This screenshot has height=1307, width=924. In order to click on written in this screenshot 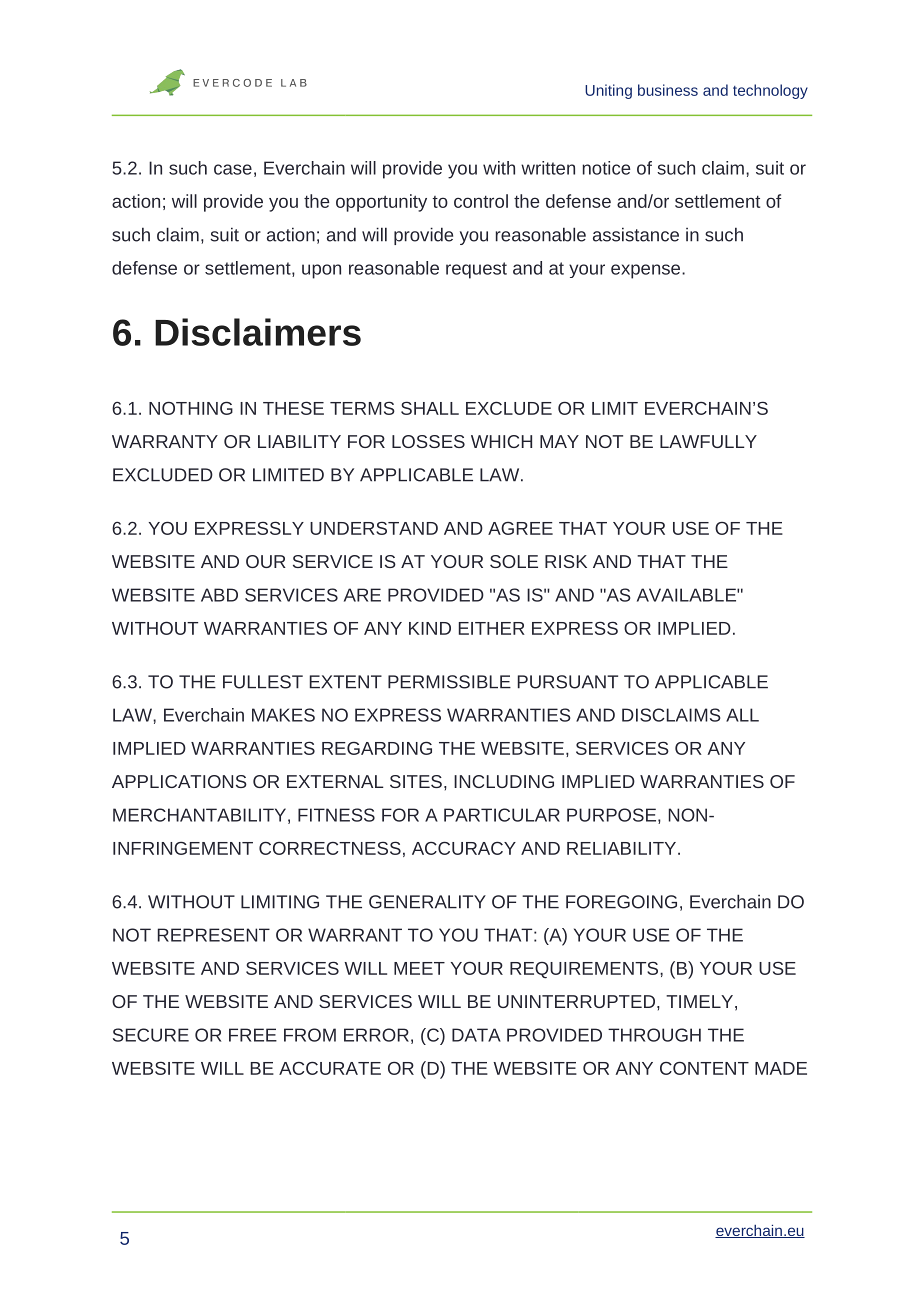, I will do `click(548, 168)`.
